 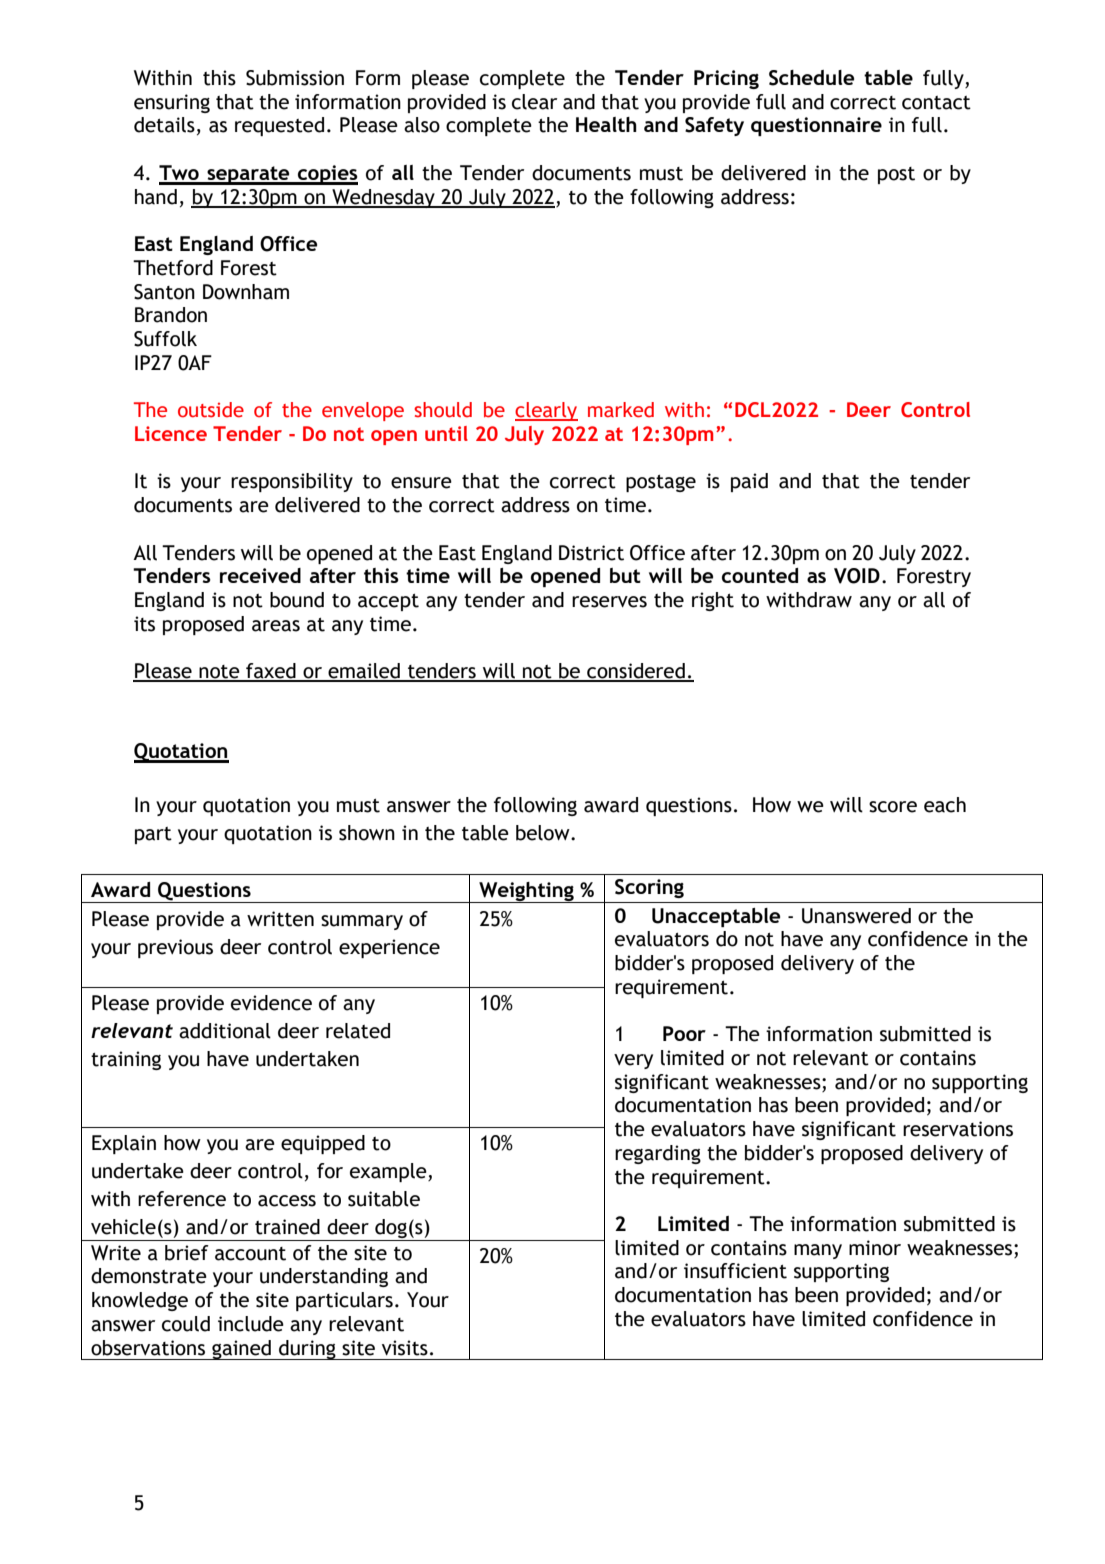 I want to click on visits, so click(x=405, y=1348).
